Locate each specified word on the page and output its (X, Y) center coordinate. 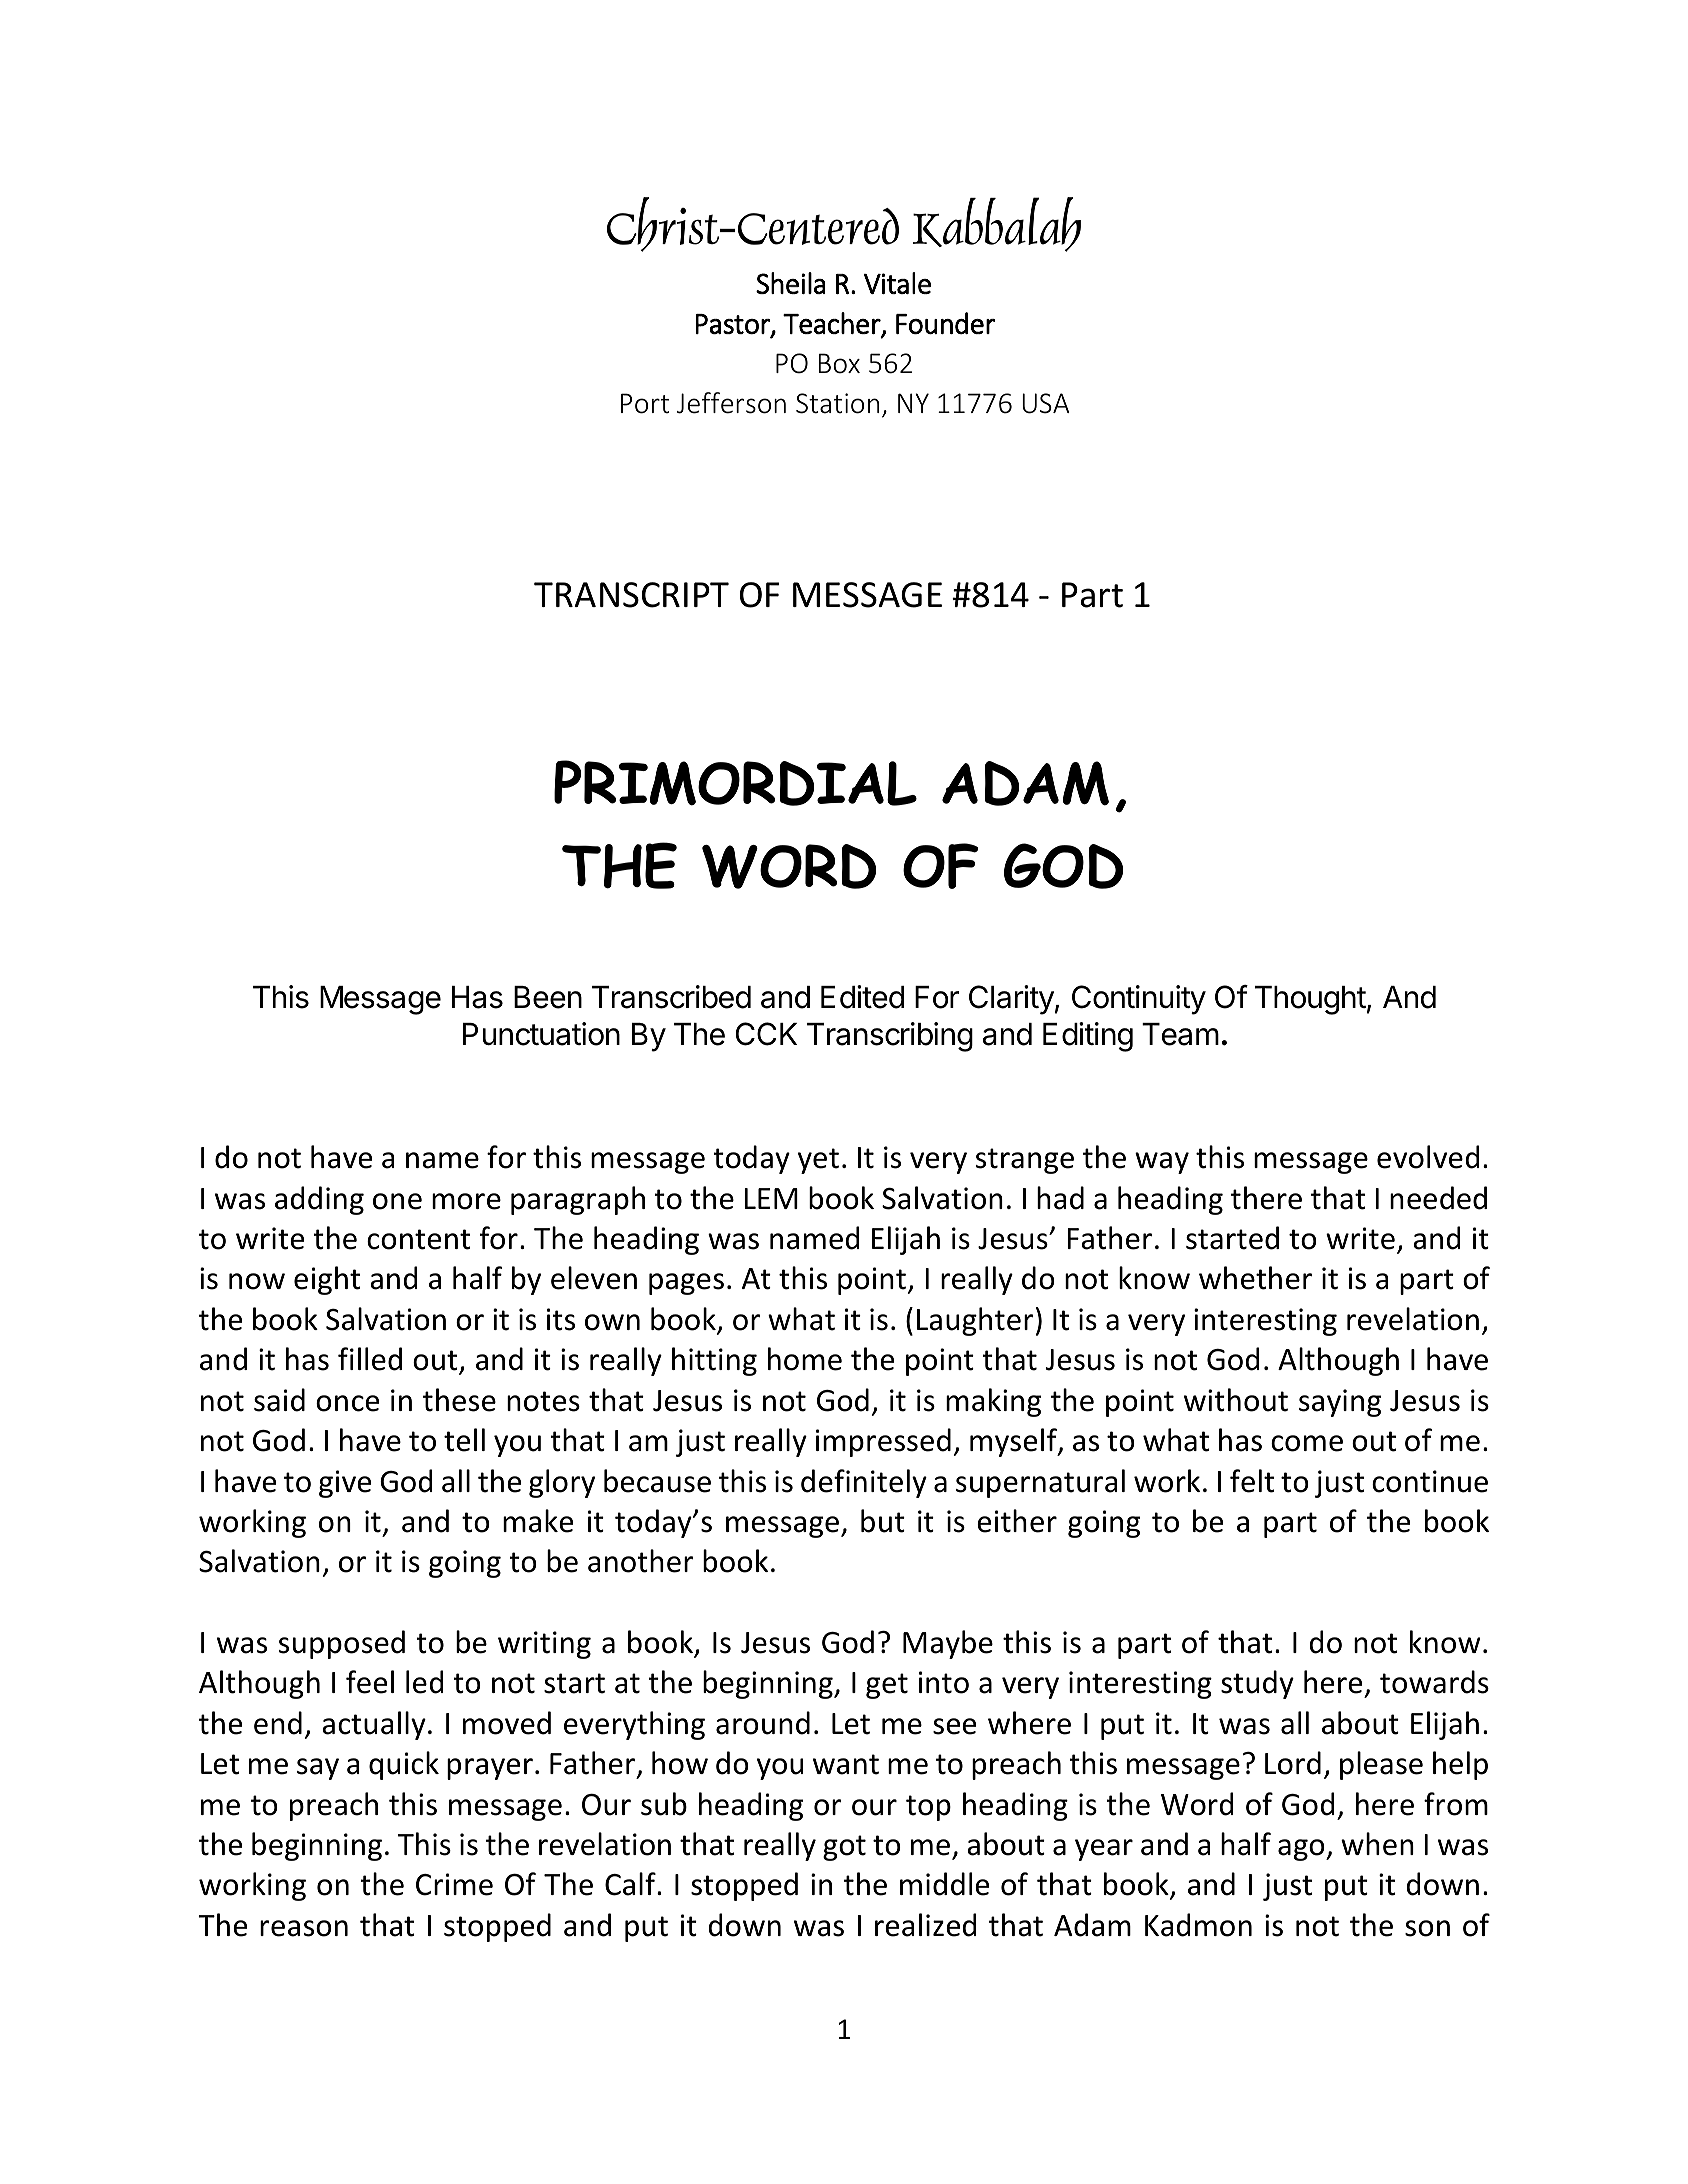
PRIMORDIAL (735, 783)
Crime (454, 1884)
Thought (1310, 1000)
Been (548, 997)
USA (1046, 403)
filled (370, 1359)
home (805, 1359)
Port (645, 403)
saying (1340, 1403)
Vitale (897, 283)
